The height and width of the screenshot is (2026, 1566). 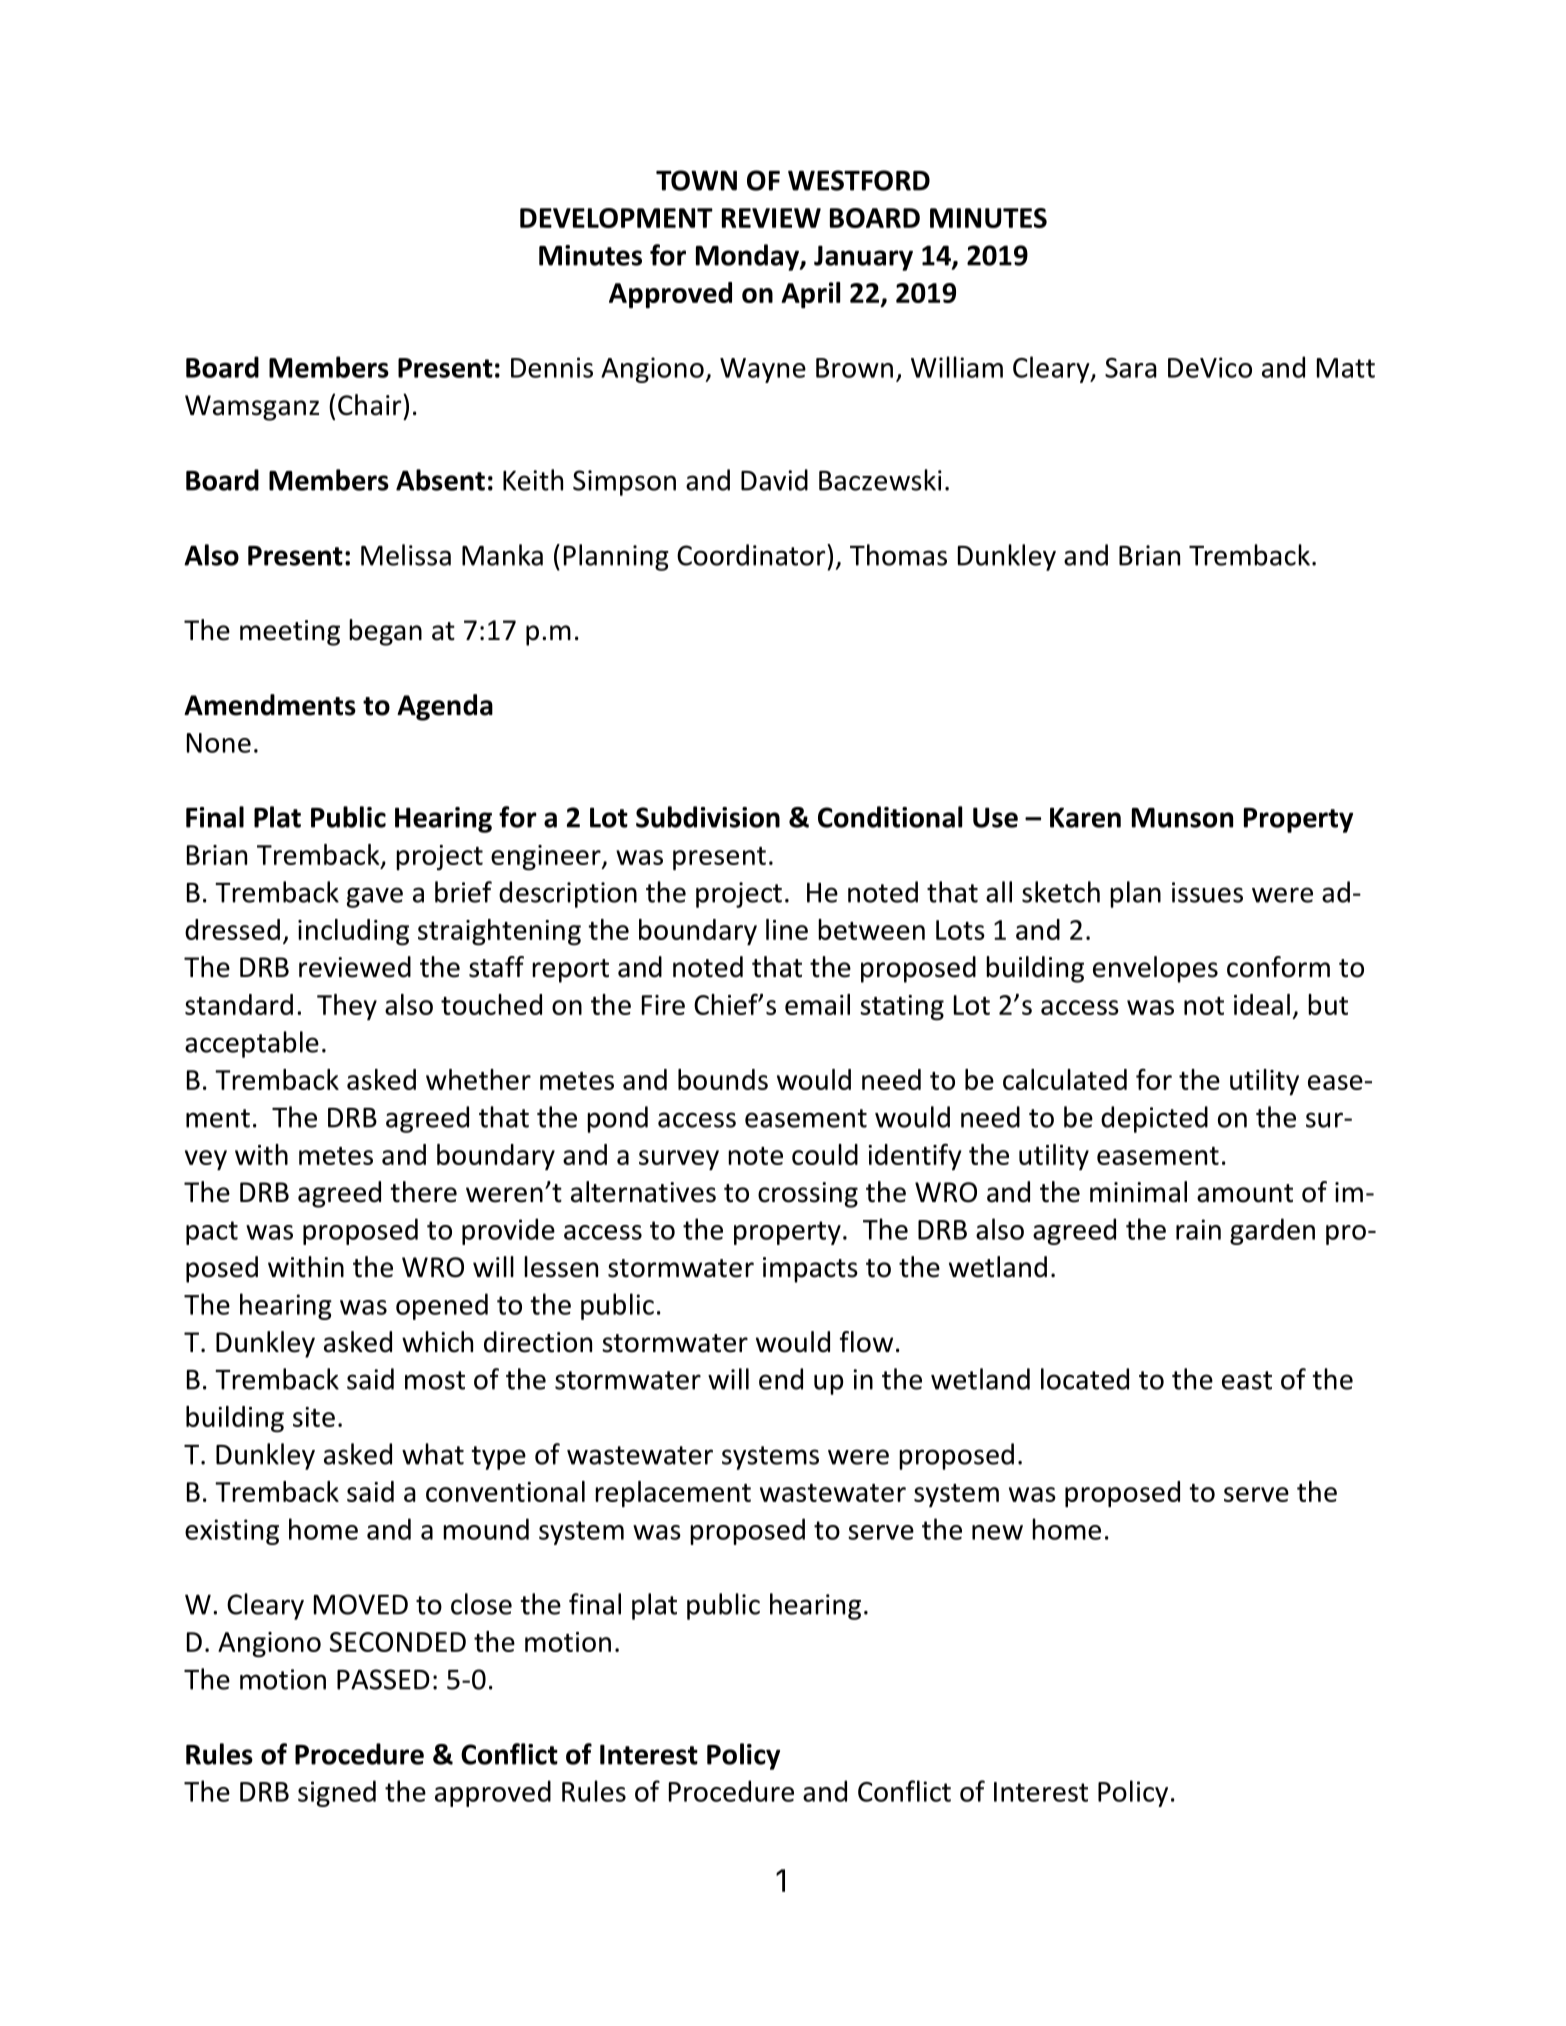 I want to click on Sara, so click(x=1131, y=368).
